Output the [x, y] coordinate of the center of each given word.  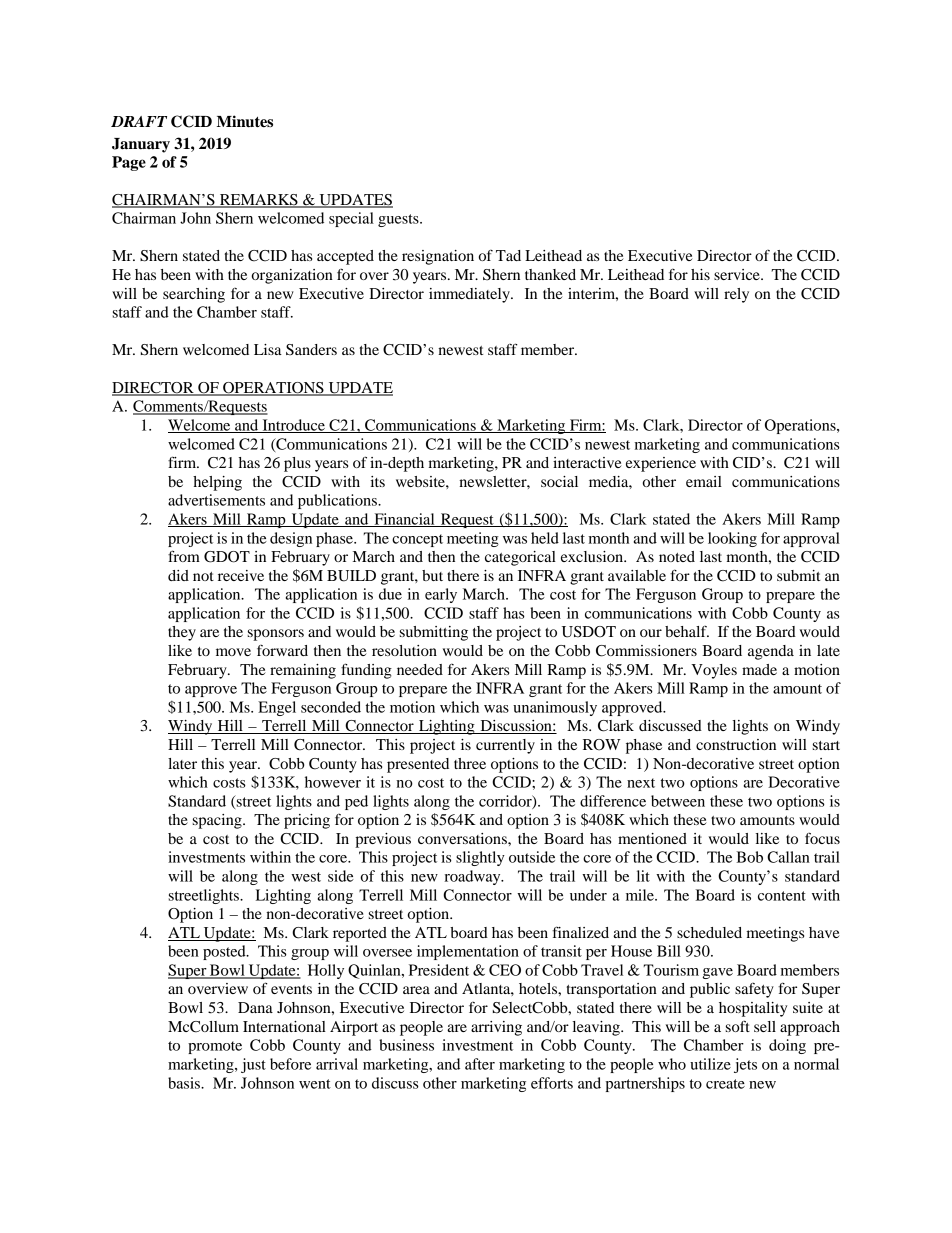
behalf [687, 631]
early [441, 595]
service [738, 274]
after [480, 1064]
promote [215, 1047]
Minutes [245, 121]
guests [399, 220]
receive [241, 575]
